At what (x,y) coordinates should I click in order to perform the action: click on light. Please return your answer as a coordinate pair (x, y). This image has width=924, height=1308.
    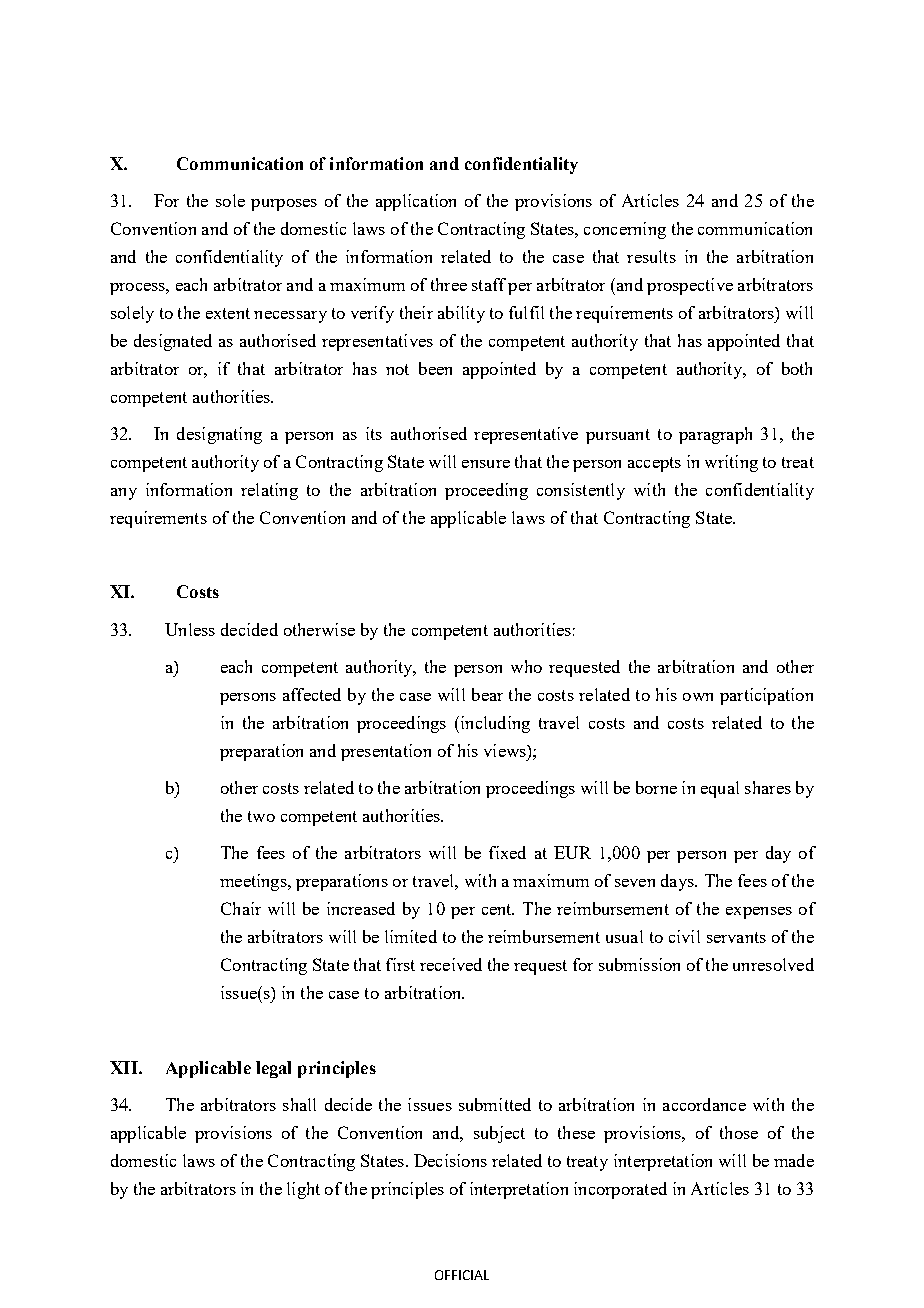
    Looking at the image, I should click on (303, 1190).
